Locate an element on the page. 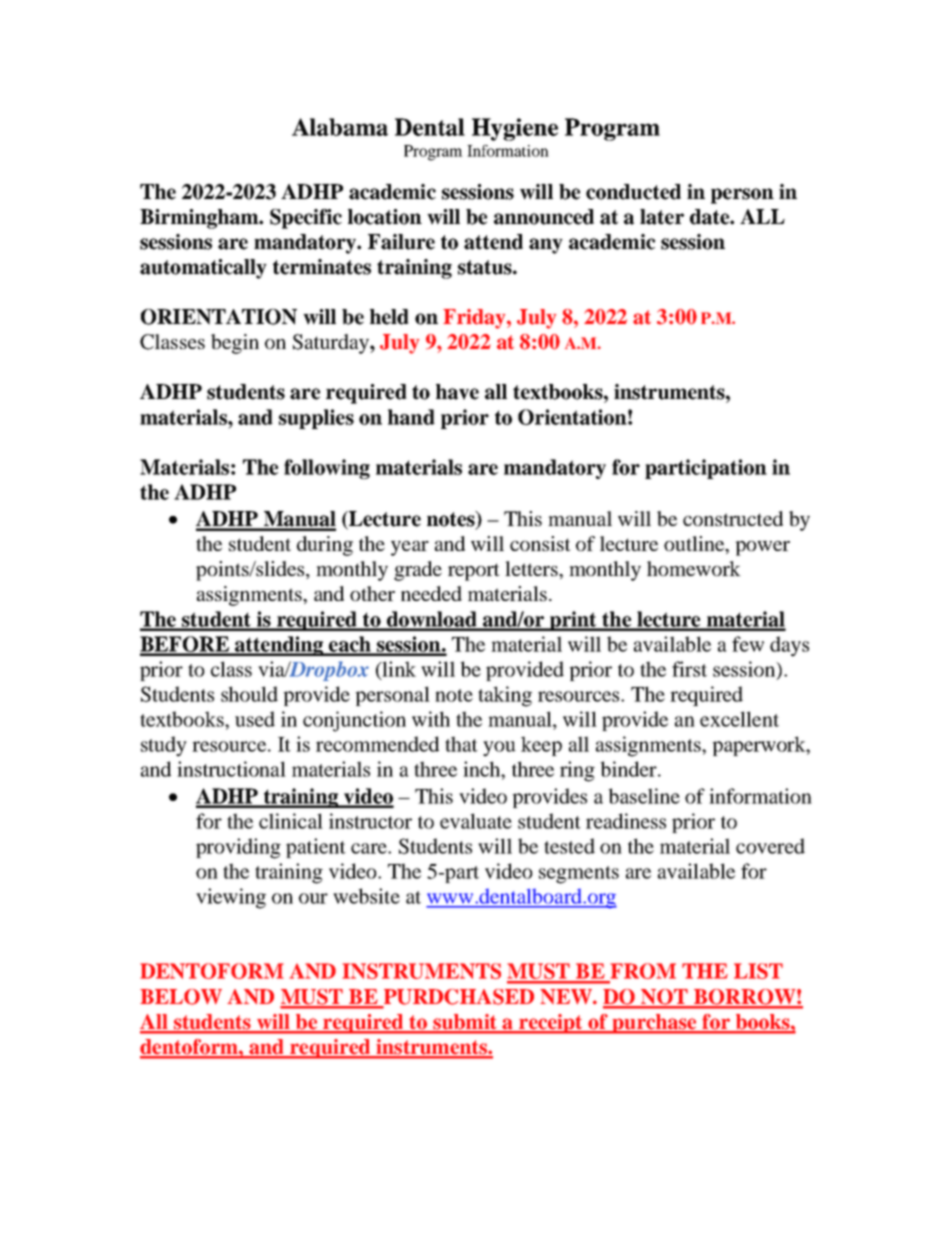 This image has width=952, height=1233. other is located at coordinates (372, 593).
